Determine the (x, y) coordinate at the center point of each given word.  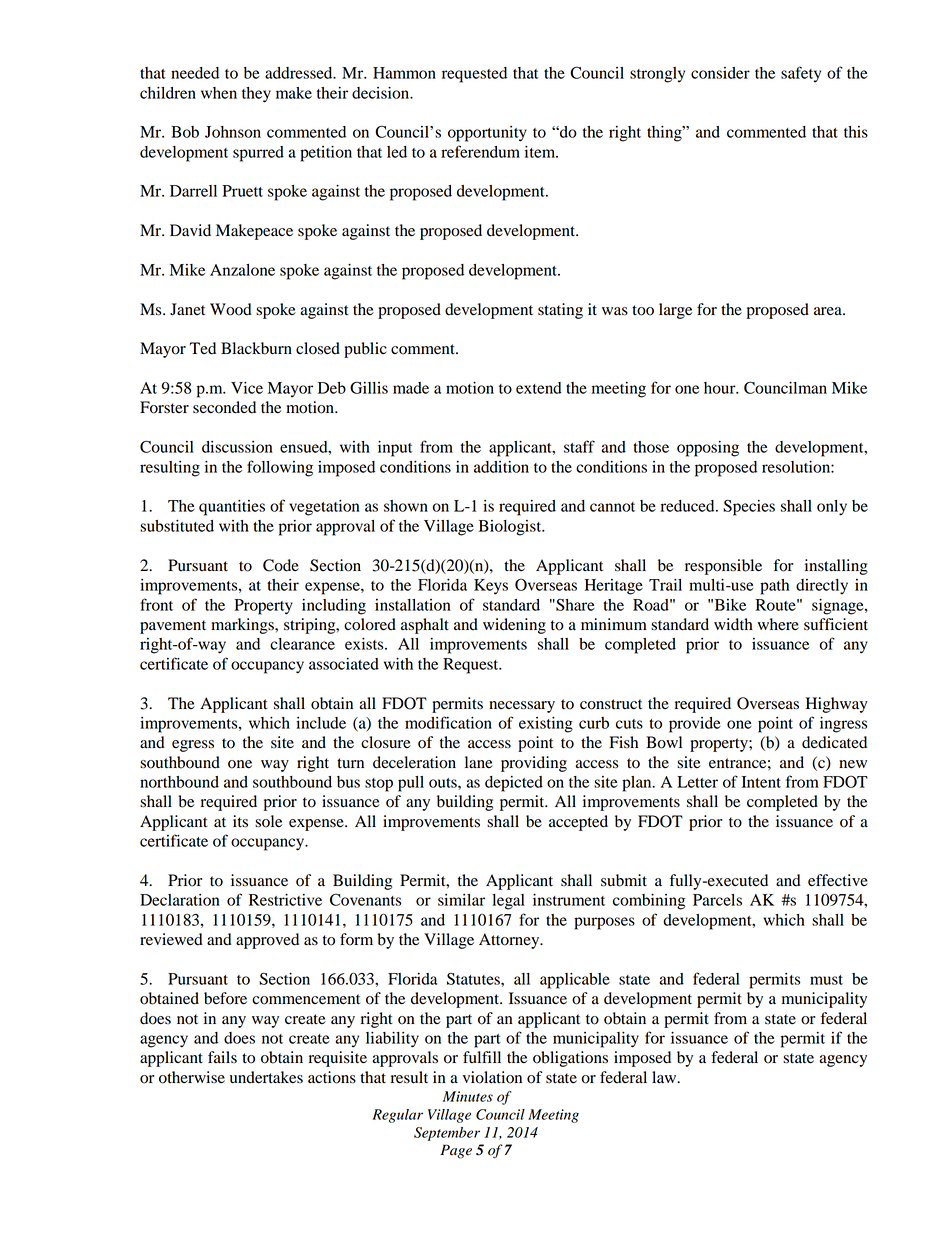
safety (801, 74)
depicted (514, 784)
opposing (708, 449)
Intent (761, 782)
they (256, 95)
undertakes (266, 1077)
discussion (237, 447)
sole (268, 821)
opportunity (487, 134)
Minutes (468, 1096)
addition (501, 467)
